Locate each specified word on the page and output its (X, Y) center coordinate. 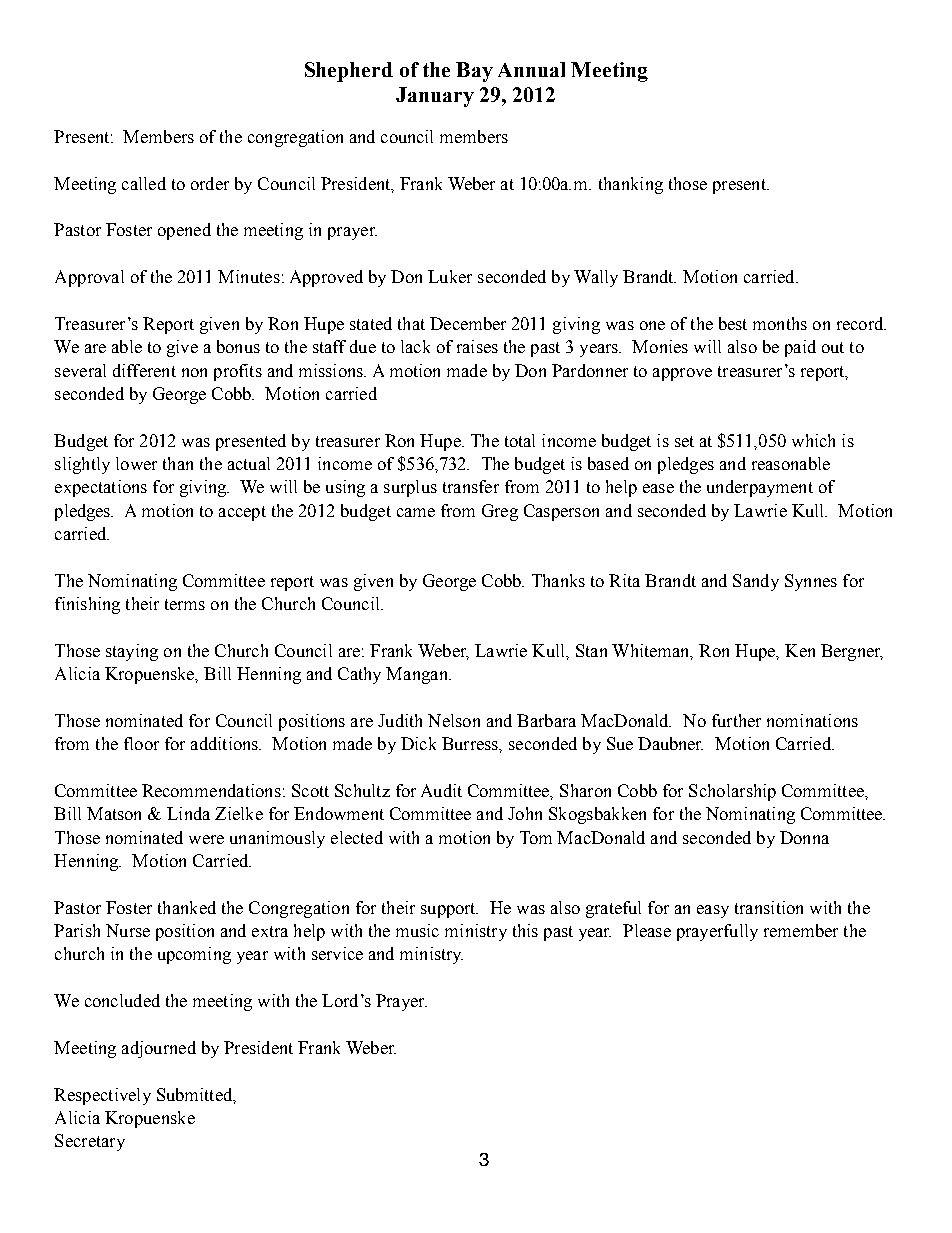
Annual (531, 69)
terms (185, 604)
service (337, 953)
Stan (591, 650)
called (144, 183)
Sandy (756, 582)
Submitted (196, 1095)
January (435, 97)
